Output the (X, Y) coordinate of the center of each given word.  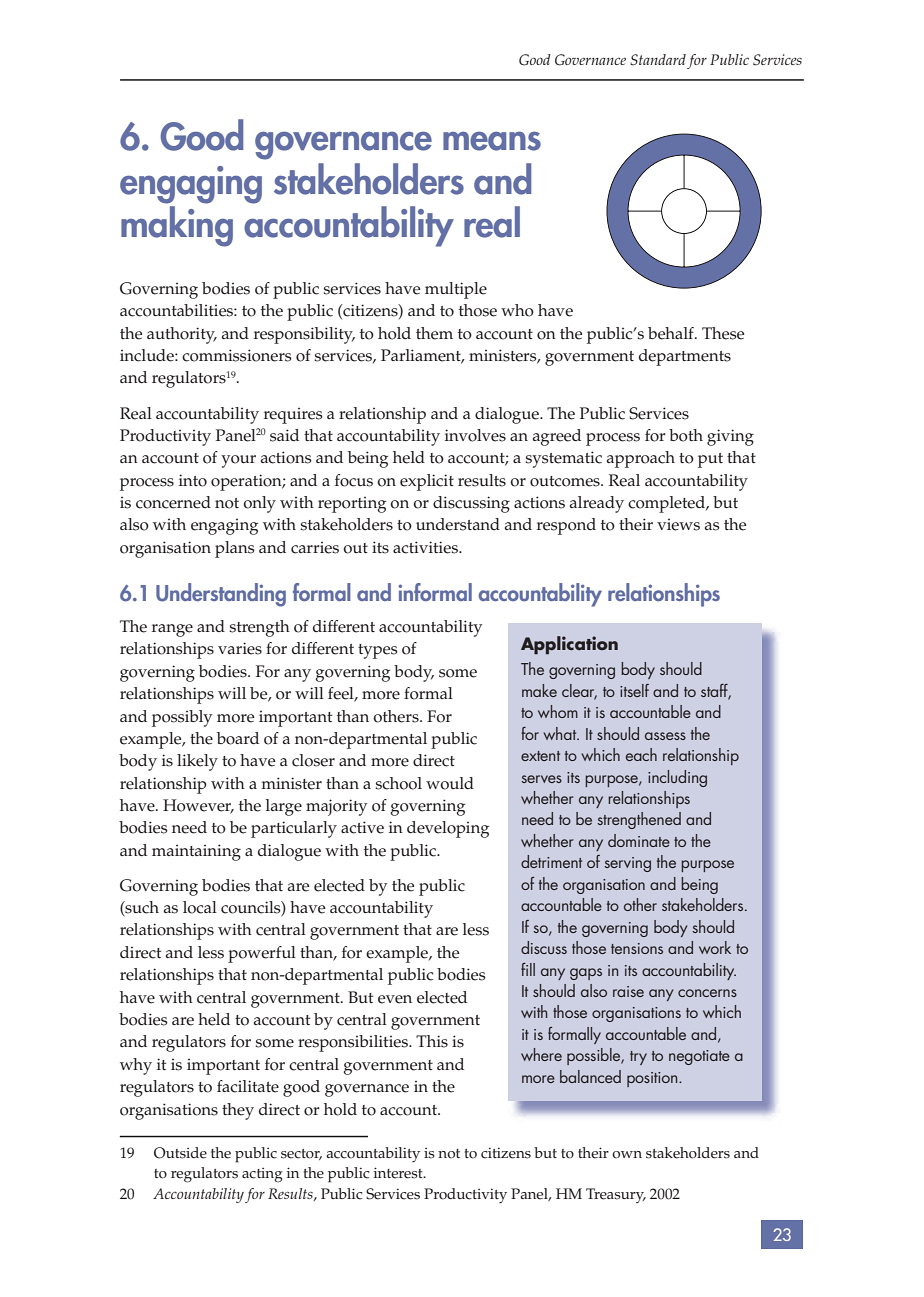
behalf (672, 333)
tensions (637, 948)
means (492, 141)
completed (668, 504)
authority (182, 335)
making (177, 226)
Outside (180, 1153)
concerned (173, 502)
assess (665, 736)
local (200, 907)
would (450, 783)
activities (426, 547)
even (395, 999)
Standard (658, 60)
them (434, 333)
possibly (182, 718)
